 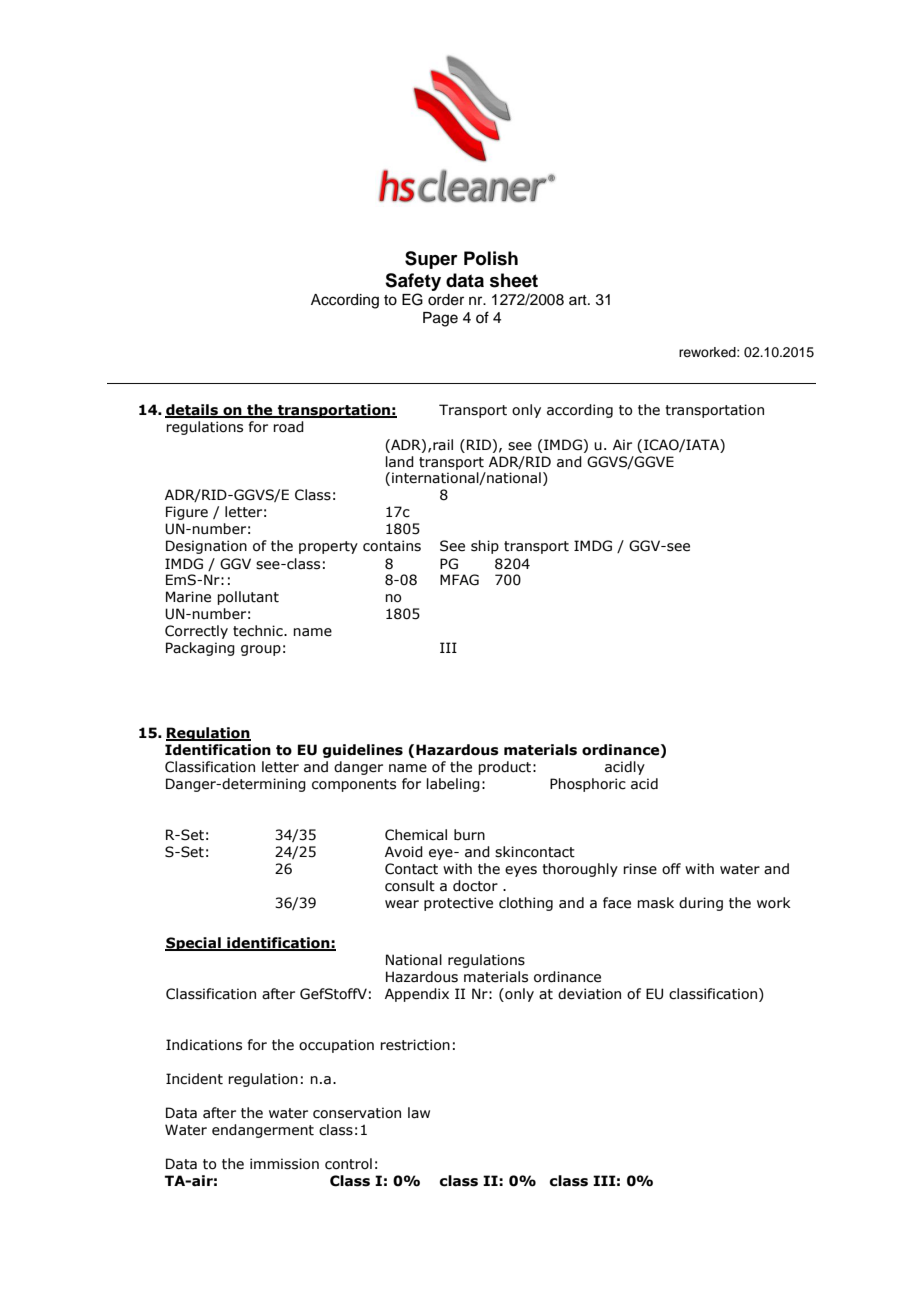 I want to click on Incident, so click(x=194, y=1079).
